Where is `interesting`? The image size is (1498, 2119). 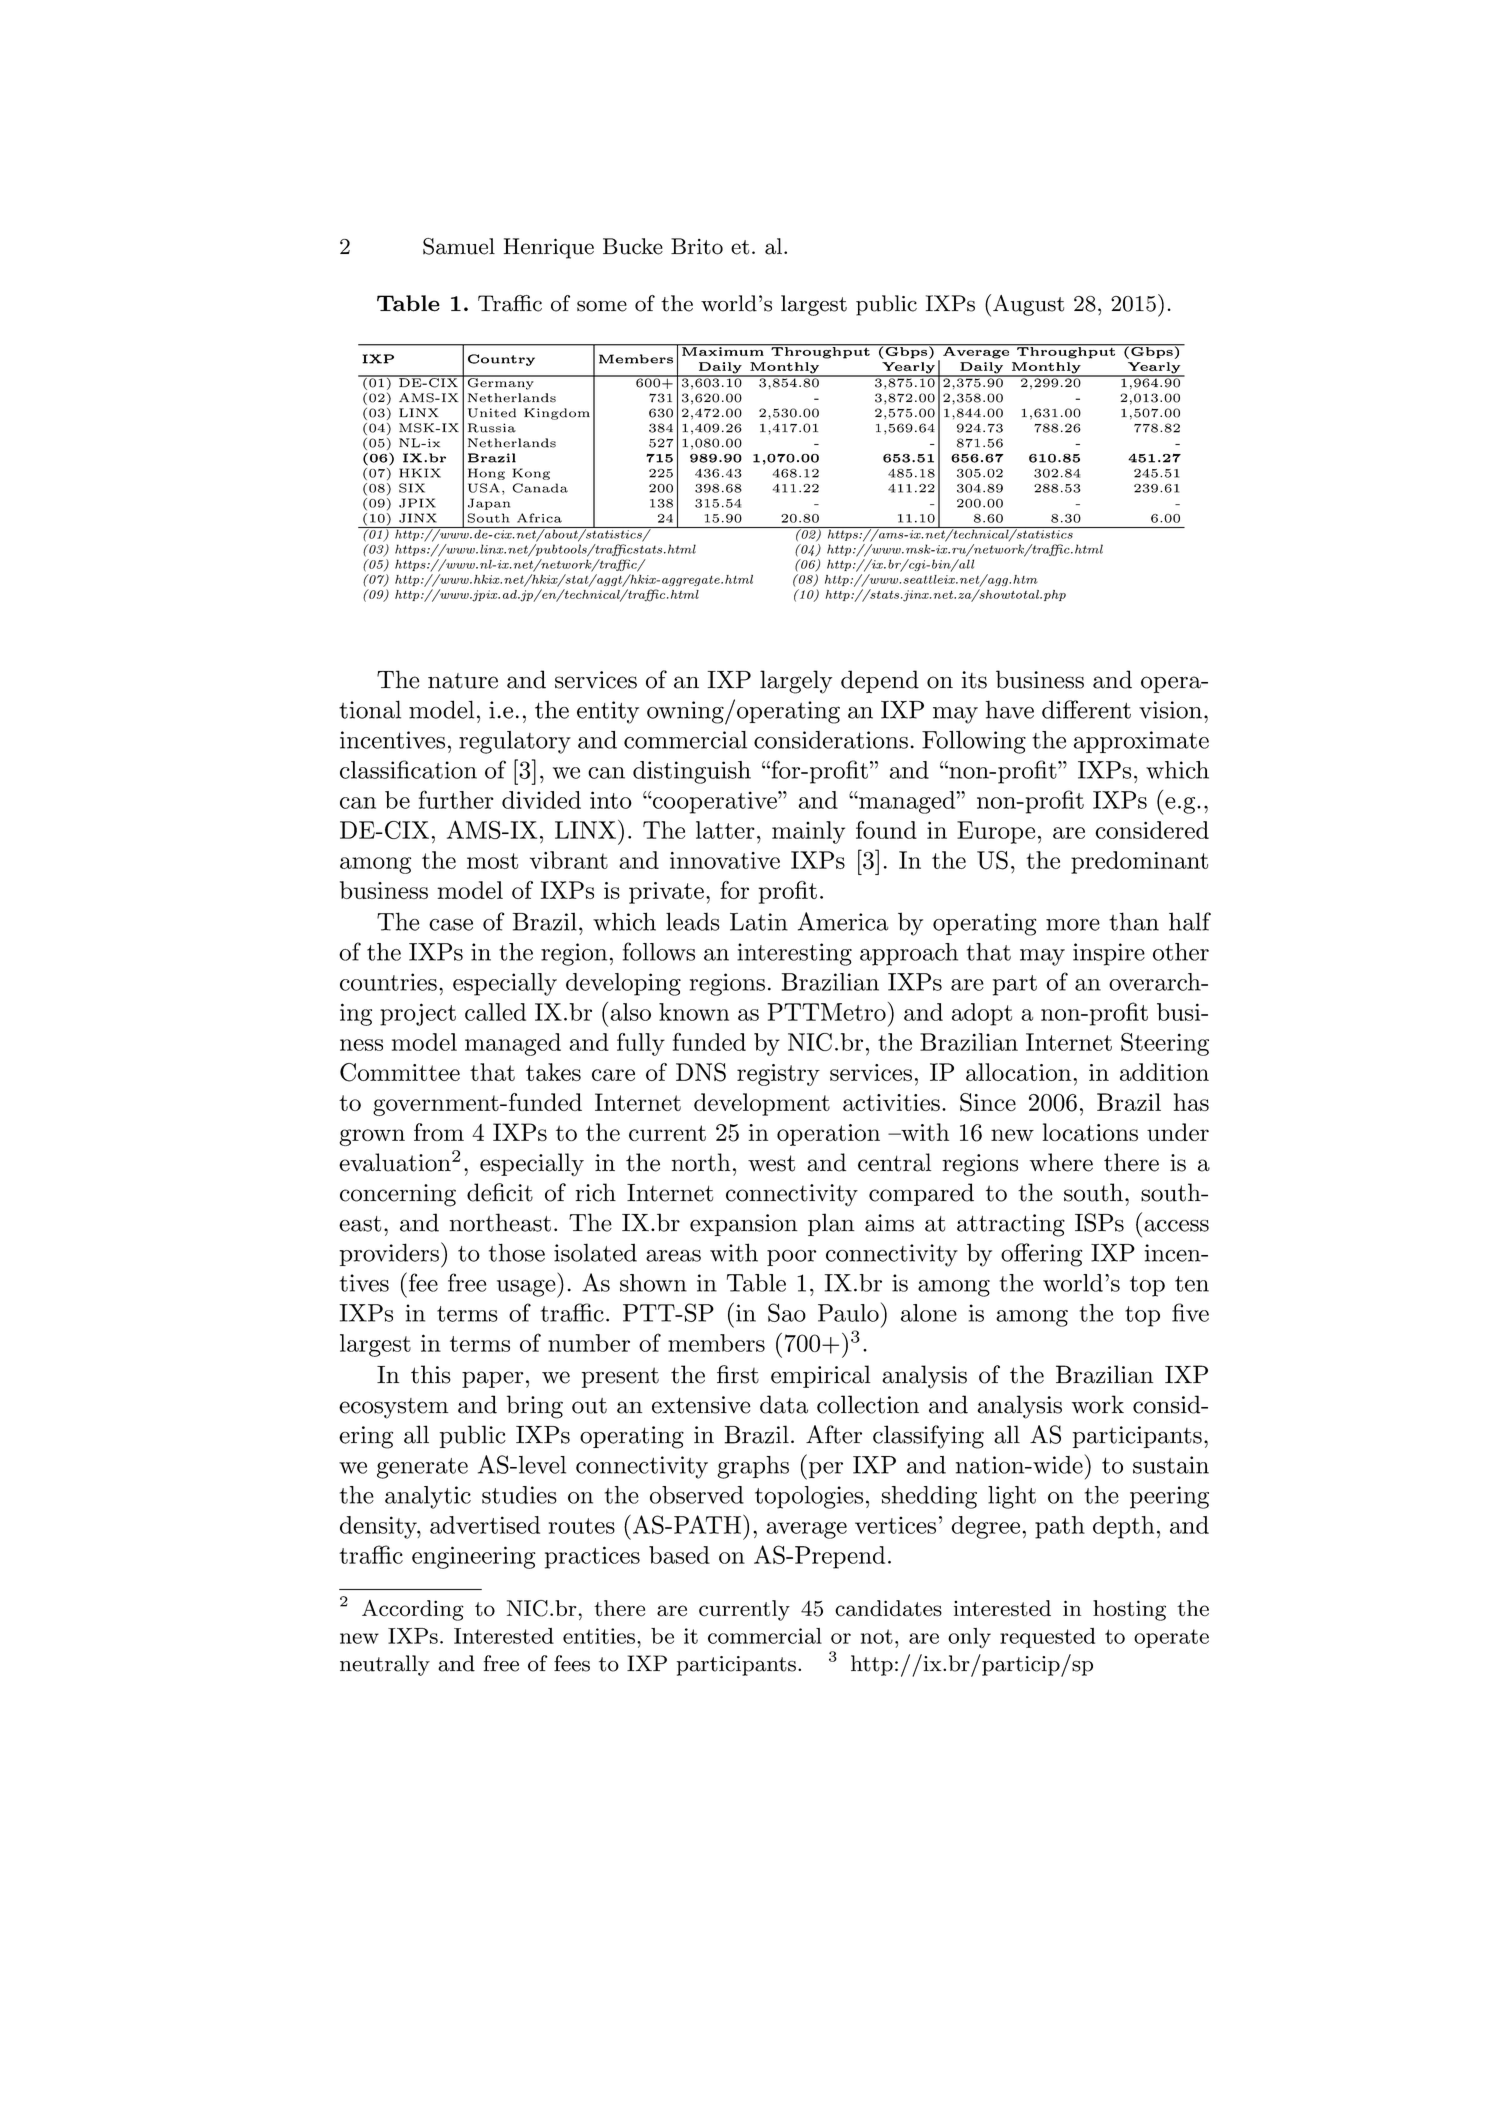
interesting is located at coordinates (794, 954).
